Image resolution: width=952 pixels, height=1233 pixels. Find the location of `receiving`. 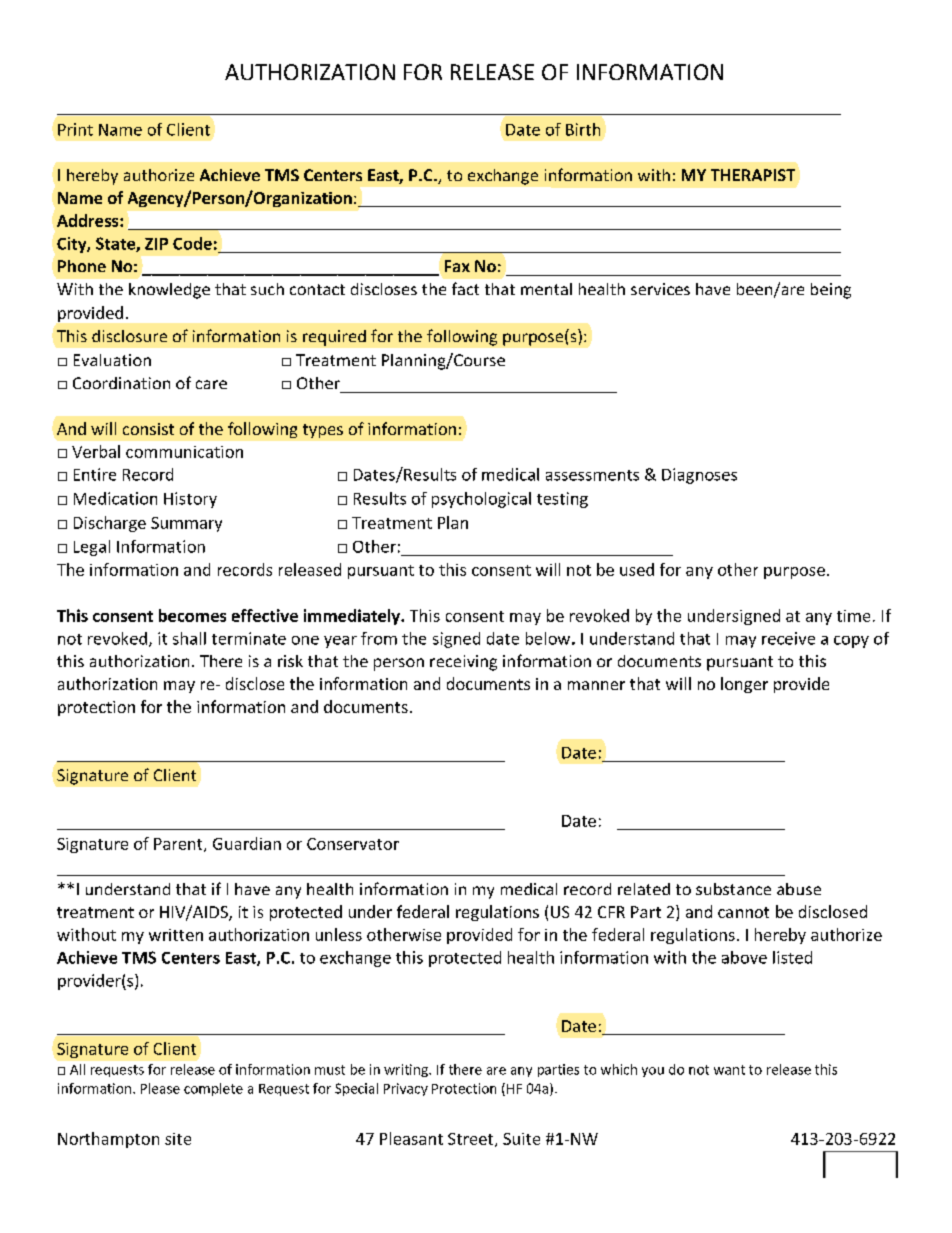

receiving is located at coordinates (463, 663).
